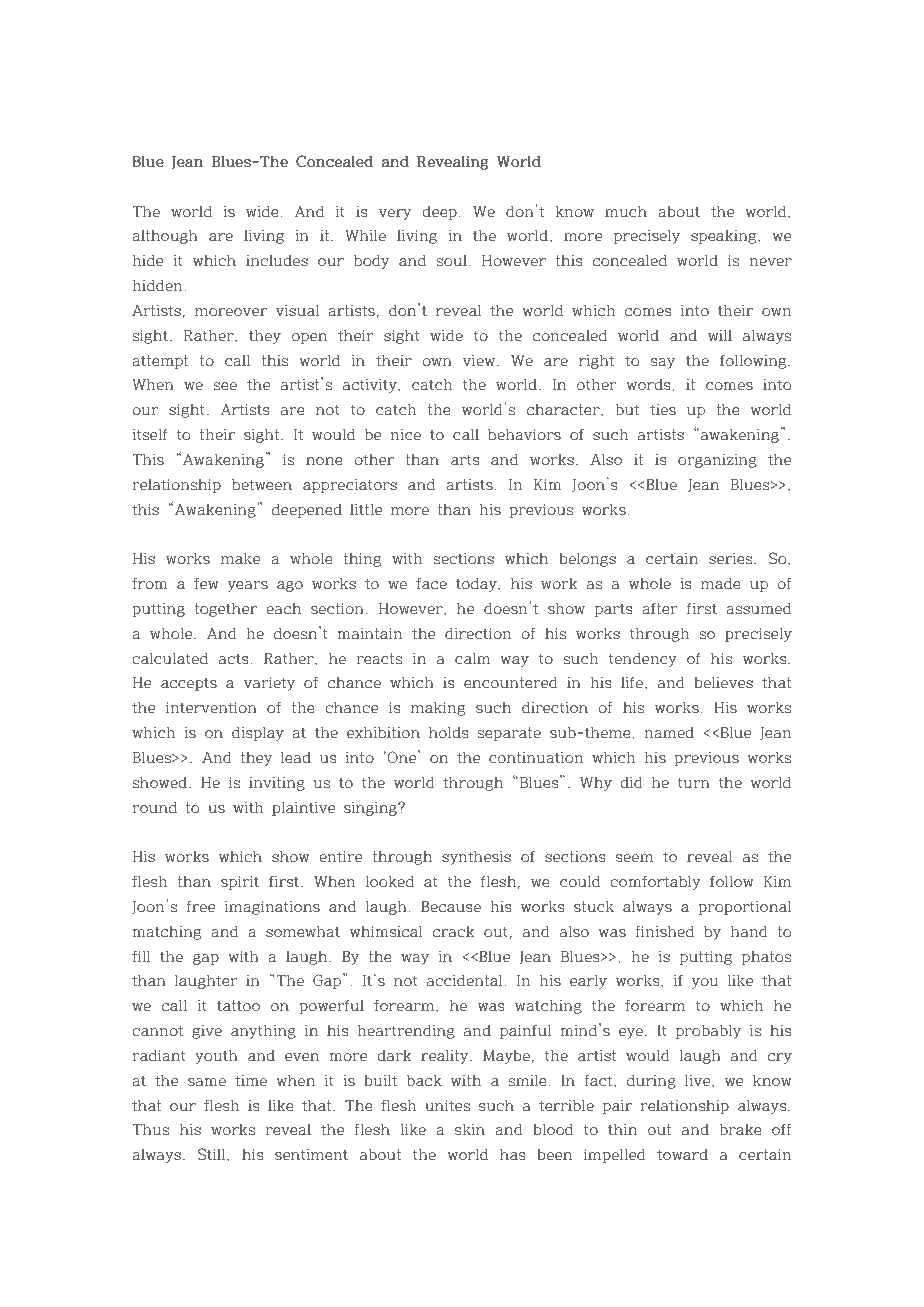 This image has width=924, height=1307. Describe the element at coordinates (732, 559) in the image. I see `series` at that location.
